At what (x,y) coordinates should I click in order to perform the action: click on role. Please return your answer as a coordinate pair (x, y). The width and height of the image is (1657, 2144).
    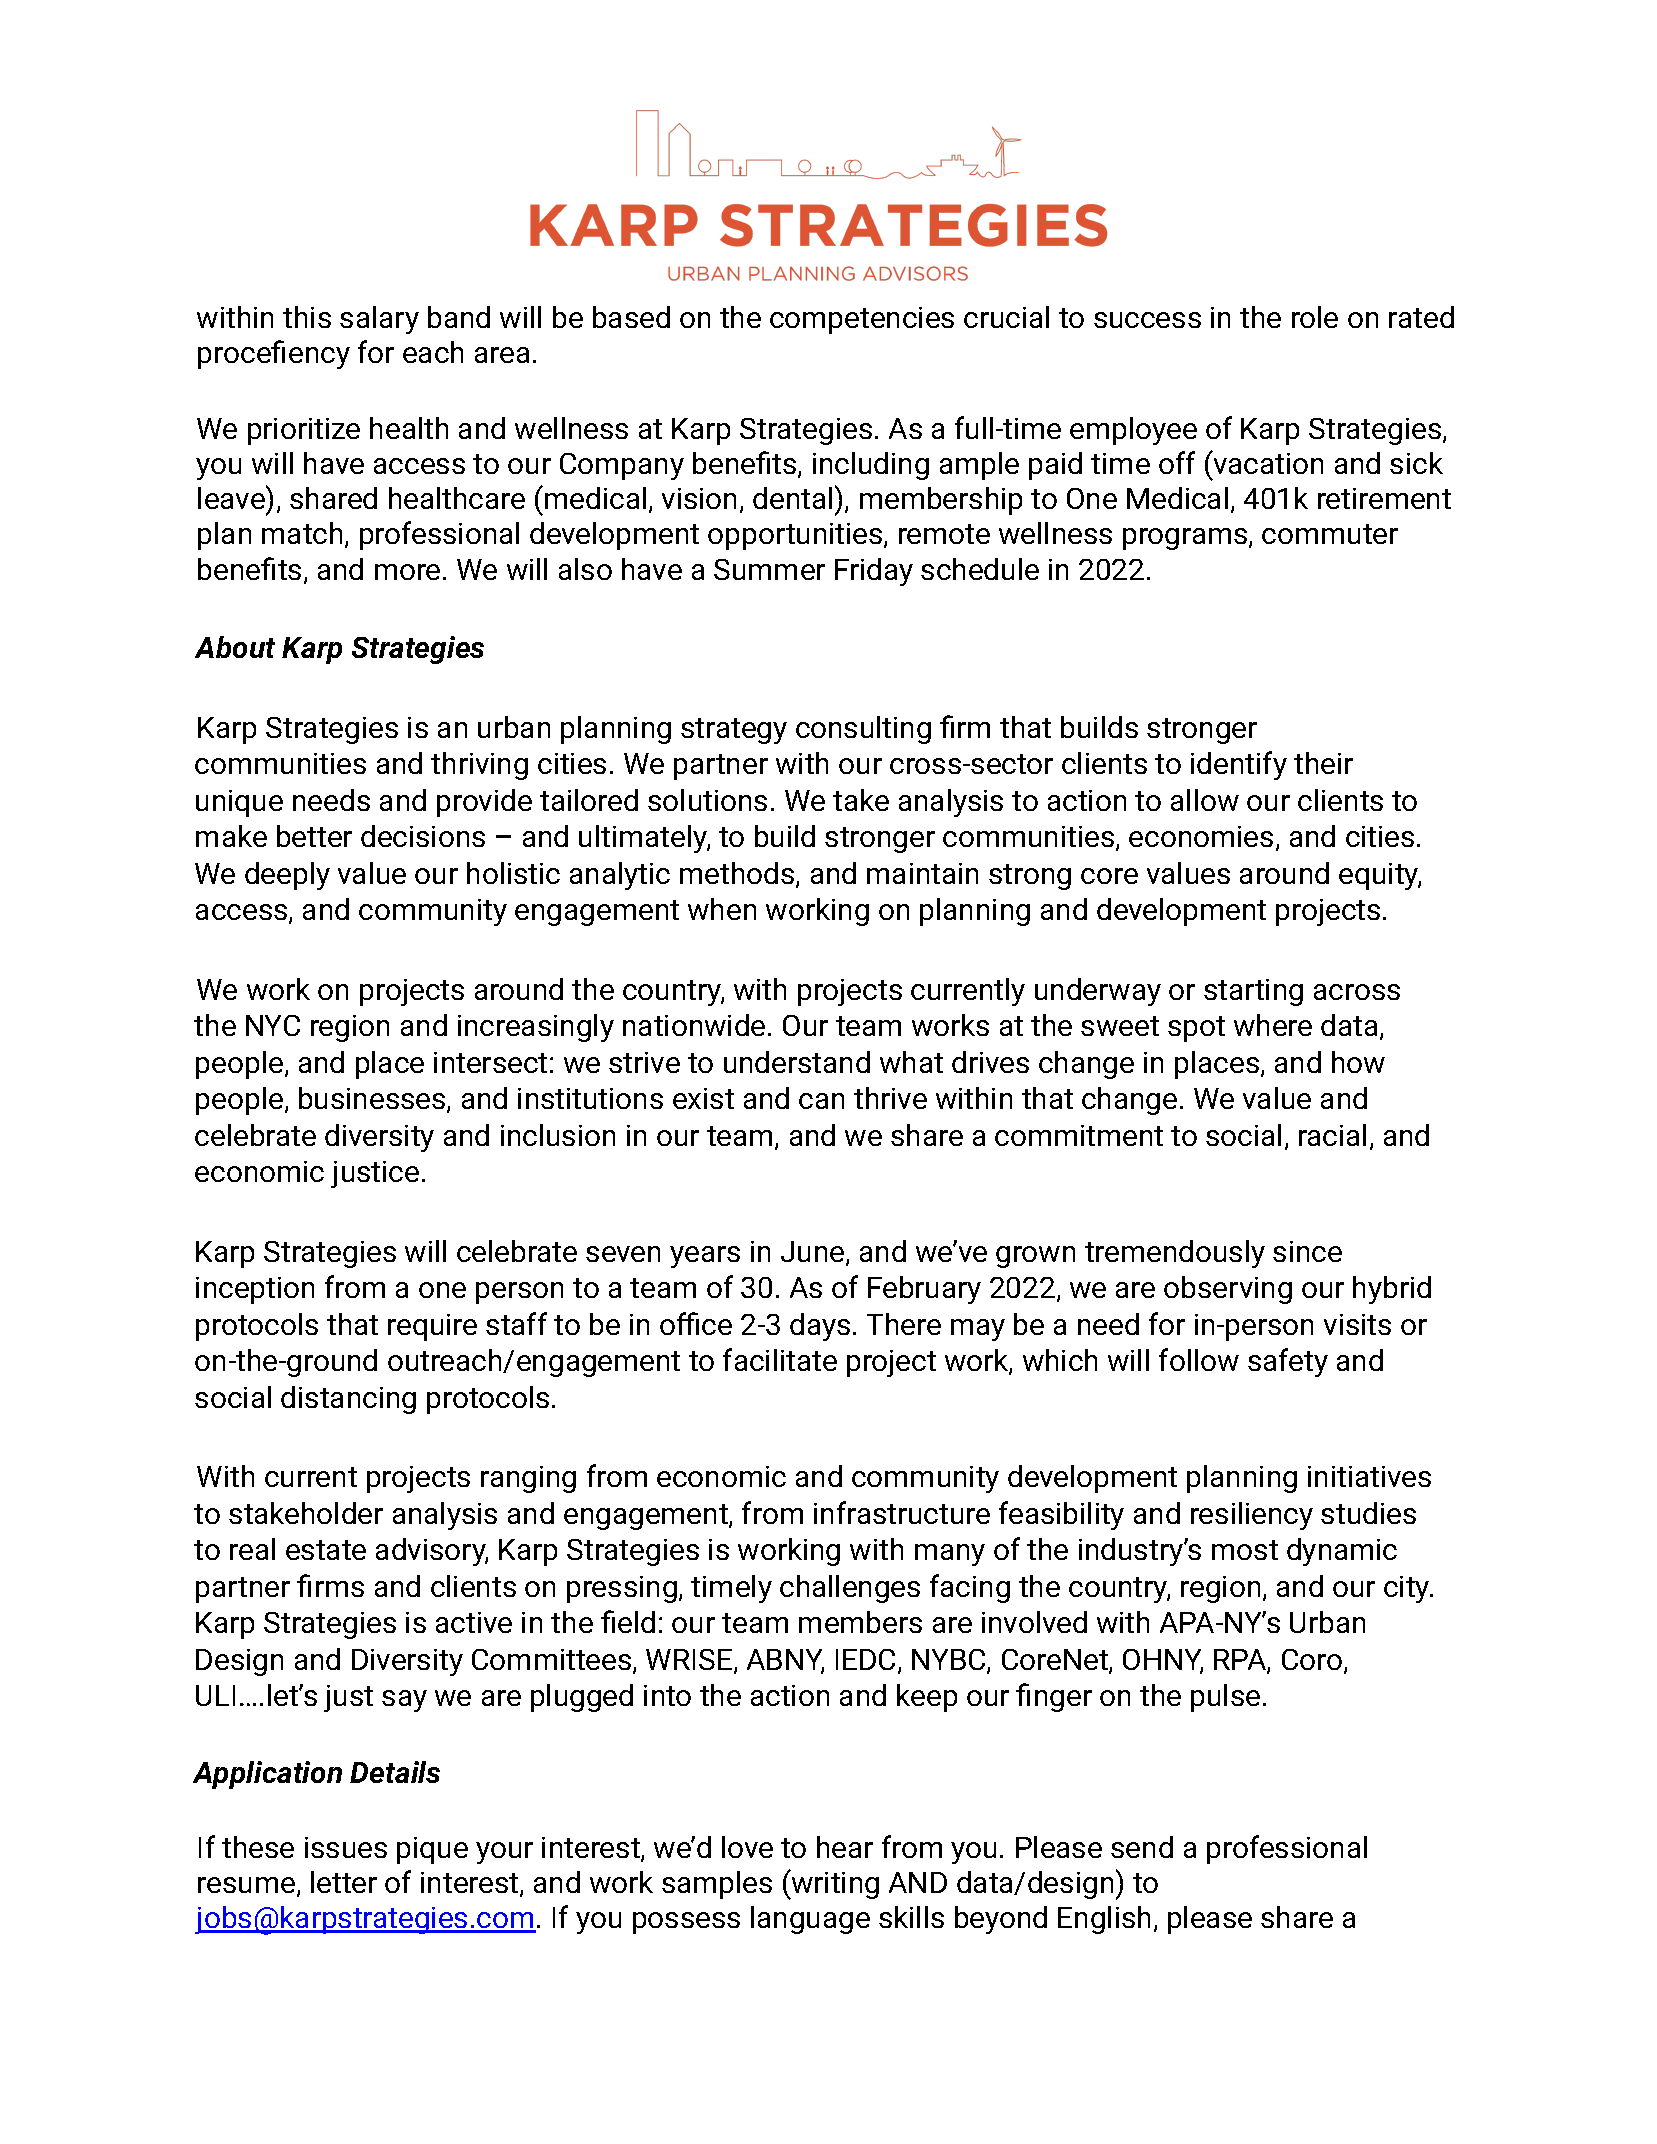
    Looking at the image, I should click on (1315, 317).
